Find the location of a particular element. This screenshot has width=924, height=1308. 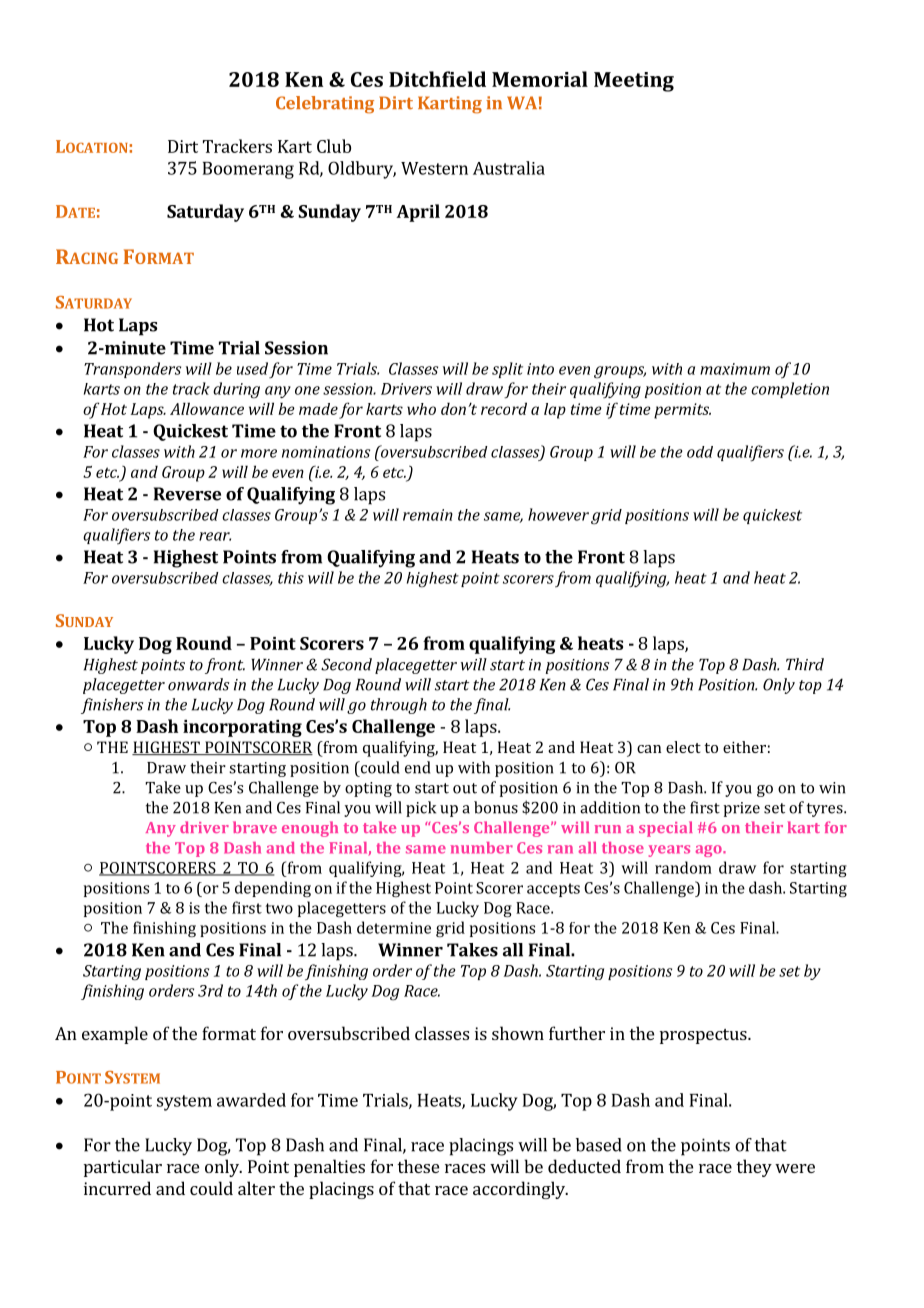

prize is located at coordinates (741, 809).
